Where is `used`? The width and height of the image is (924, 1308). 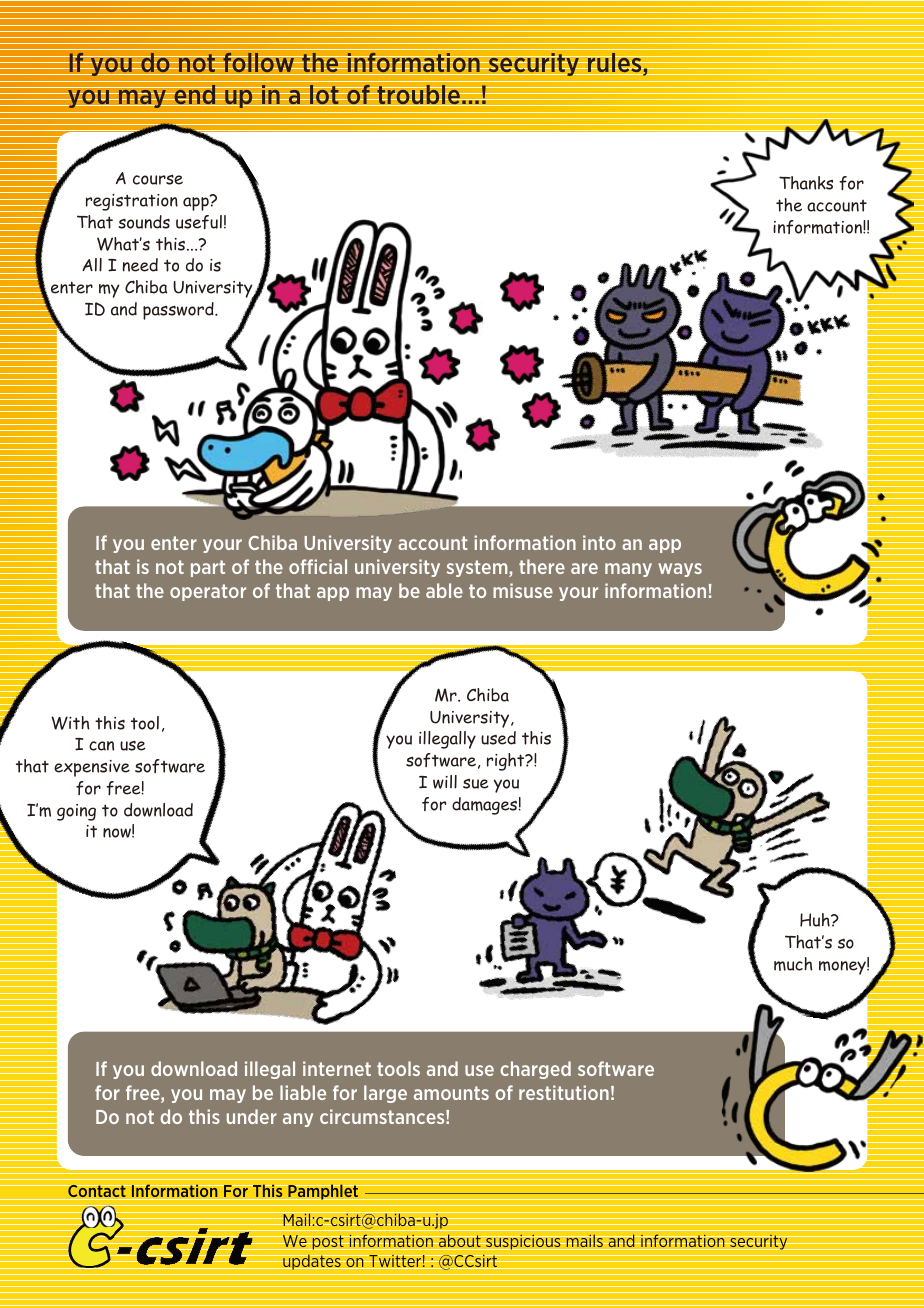 used is located at coordinates (498, 738).
